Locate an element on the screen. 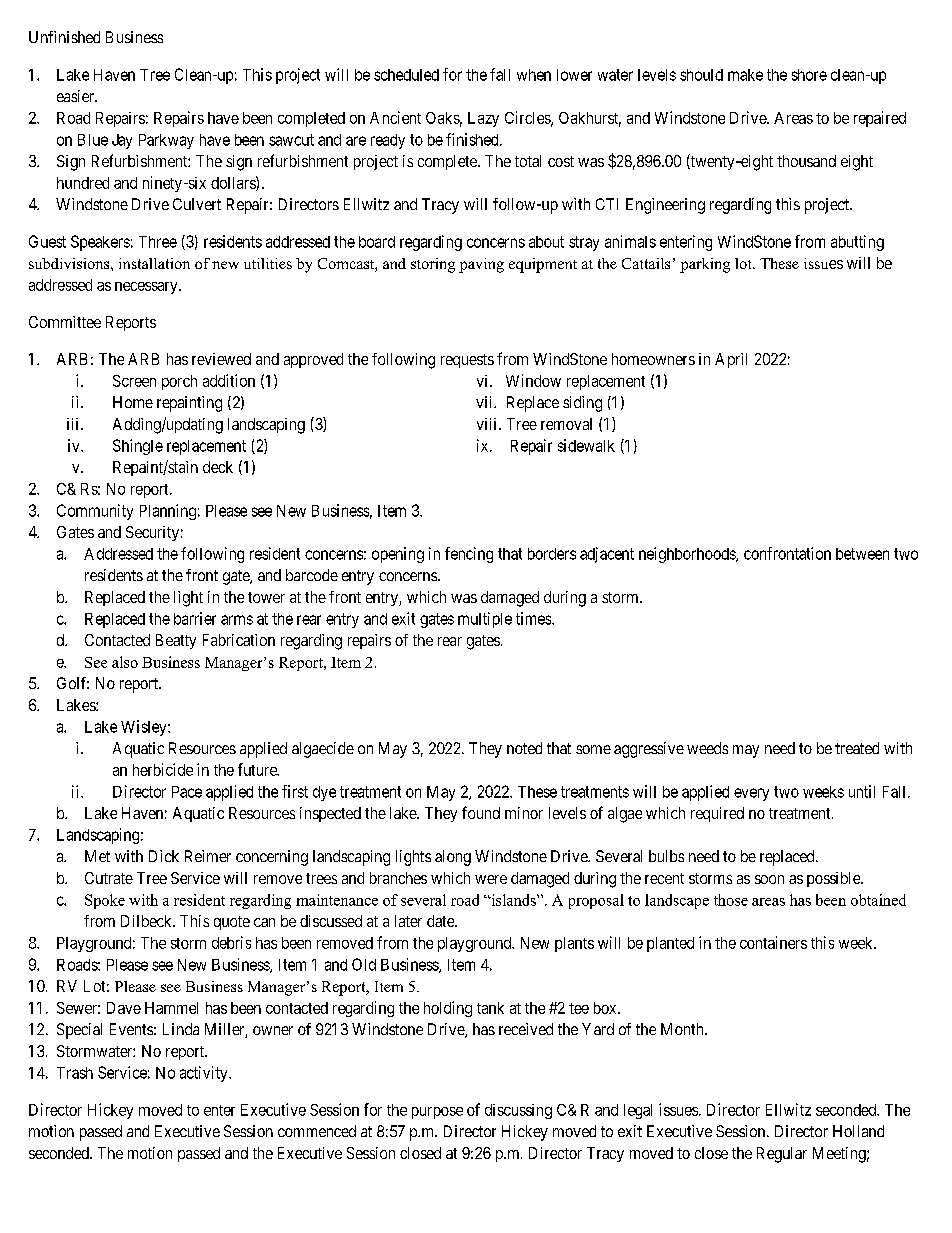  barrier is located at coordinates (195, 618).
